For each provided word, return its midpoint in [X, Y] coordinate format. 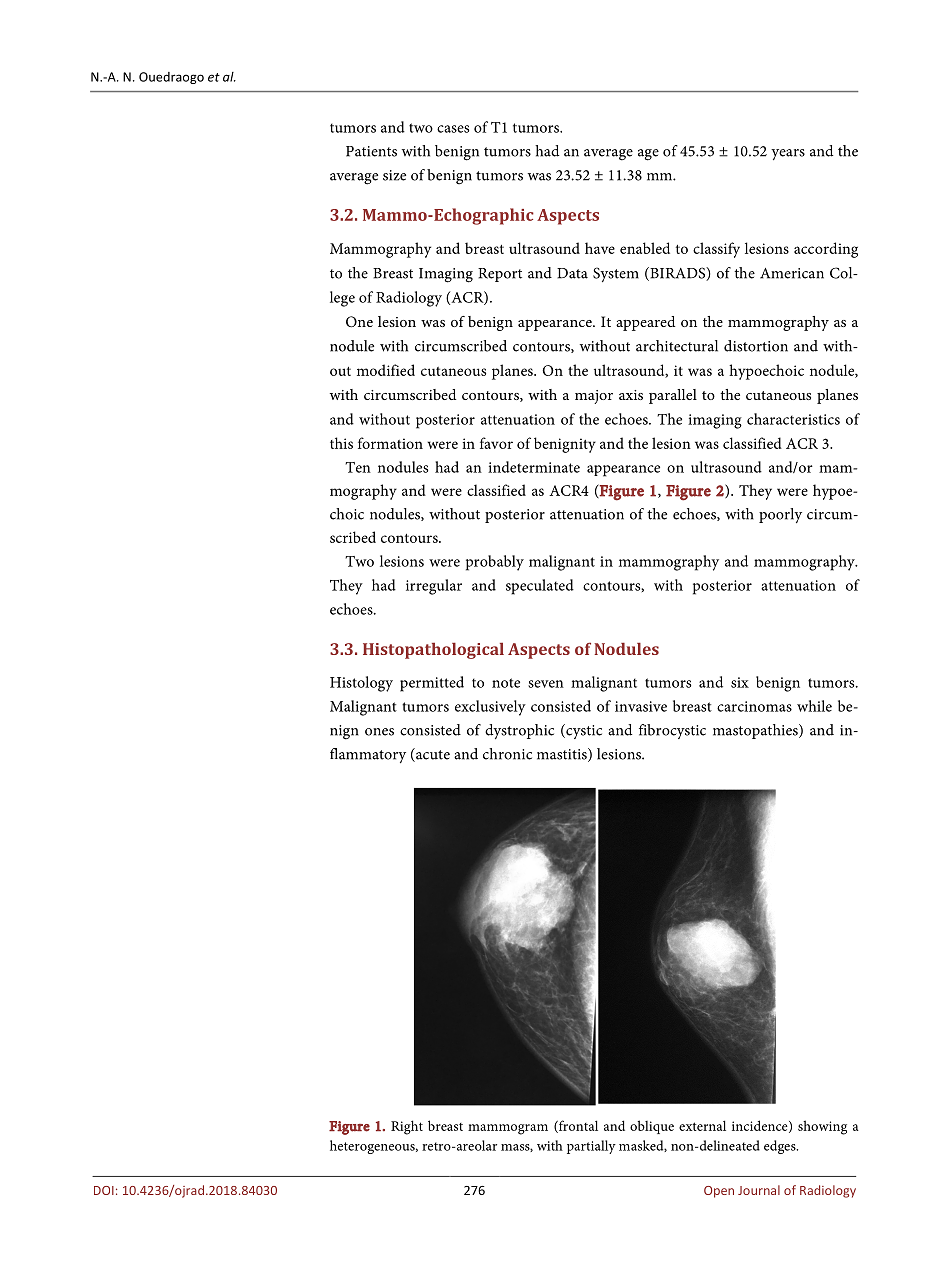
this [341, 443]
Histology [361, 684]
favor [496, 443]
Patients [371, 151]
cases [453, 129]
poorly [780, 515]
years [788, 154]
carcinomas [754, 706]
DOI [104, 1190]
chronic [507, 754]
